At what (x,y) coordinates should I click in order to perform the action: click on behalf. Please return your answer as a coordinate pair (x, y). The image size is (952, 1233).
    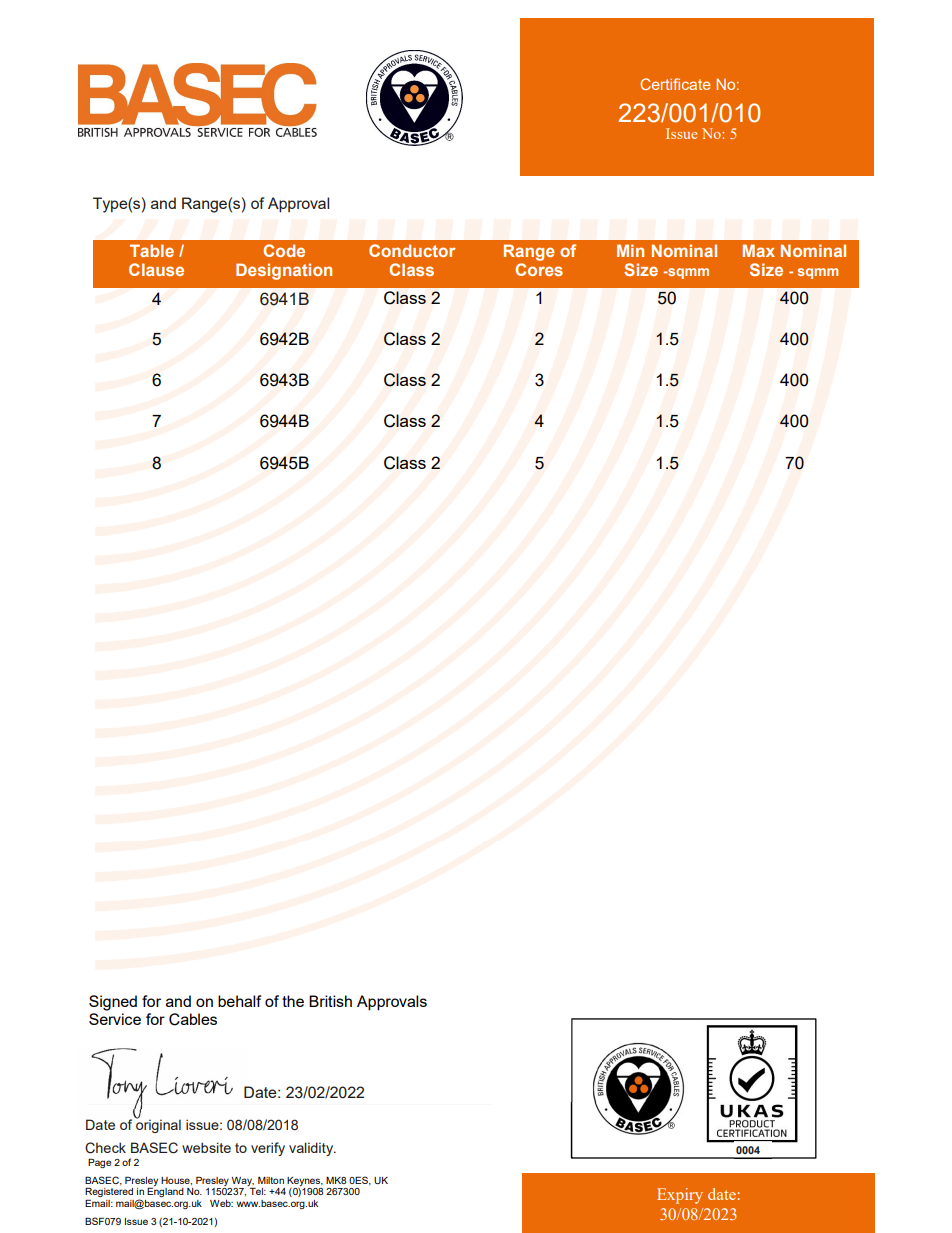
    Looking at the image, I should click on (239, 1001).
